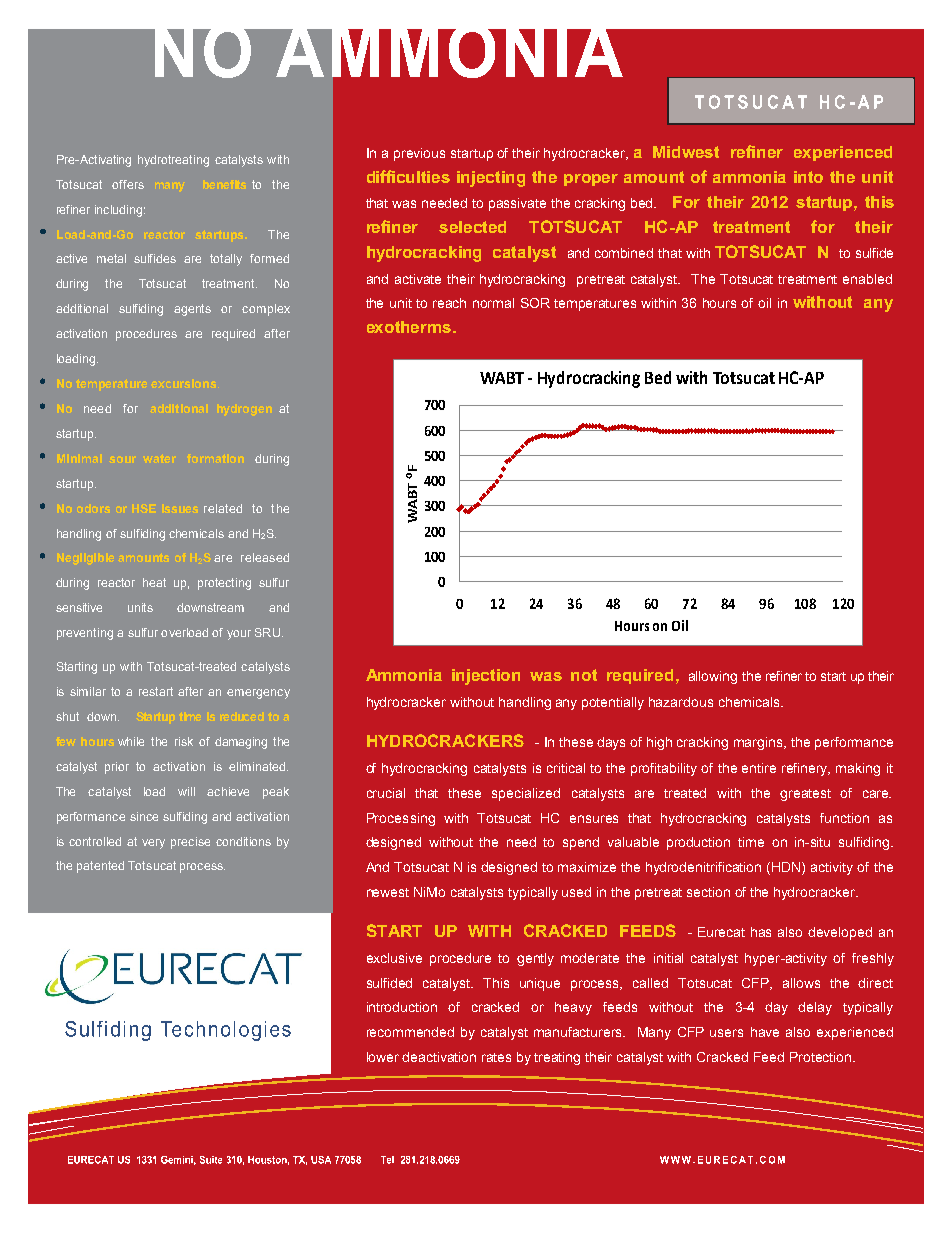 The width and height of the screenshot is (952, 1233). What do you see at coordinates (192, 310) in the screenshot?
I see `agents` at bounding box center [192, 310].
